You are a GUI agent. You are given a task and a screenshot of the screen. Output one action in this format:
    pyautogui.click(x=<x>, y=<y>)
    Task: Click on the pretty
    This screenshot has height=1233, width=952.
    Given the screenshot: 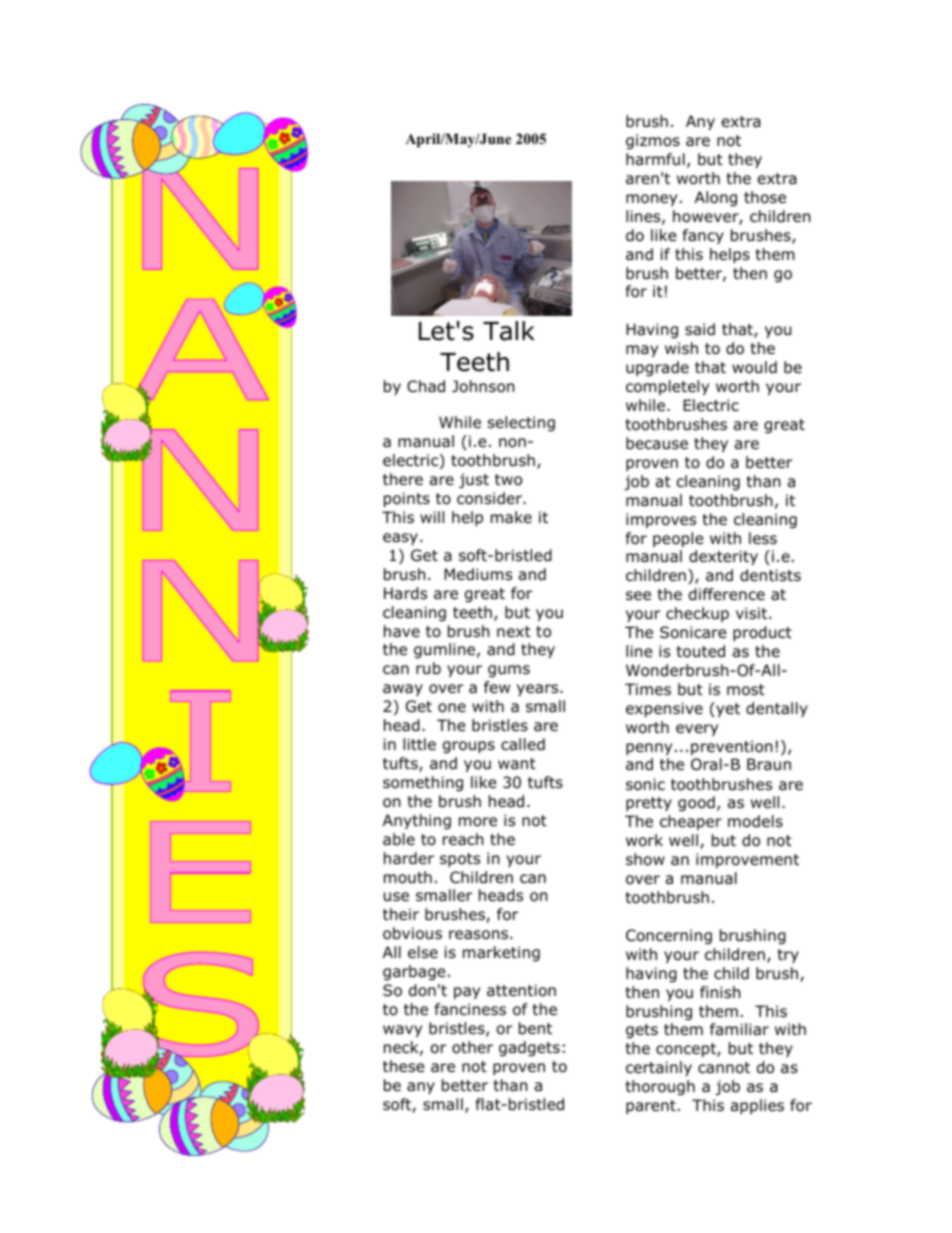 What is the action you would take?
    pyautogui.click(x=649, y=804)
